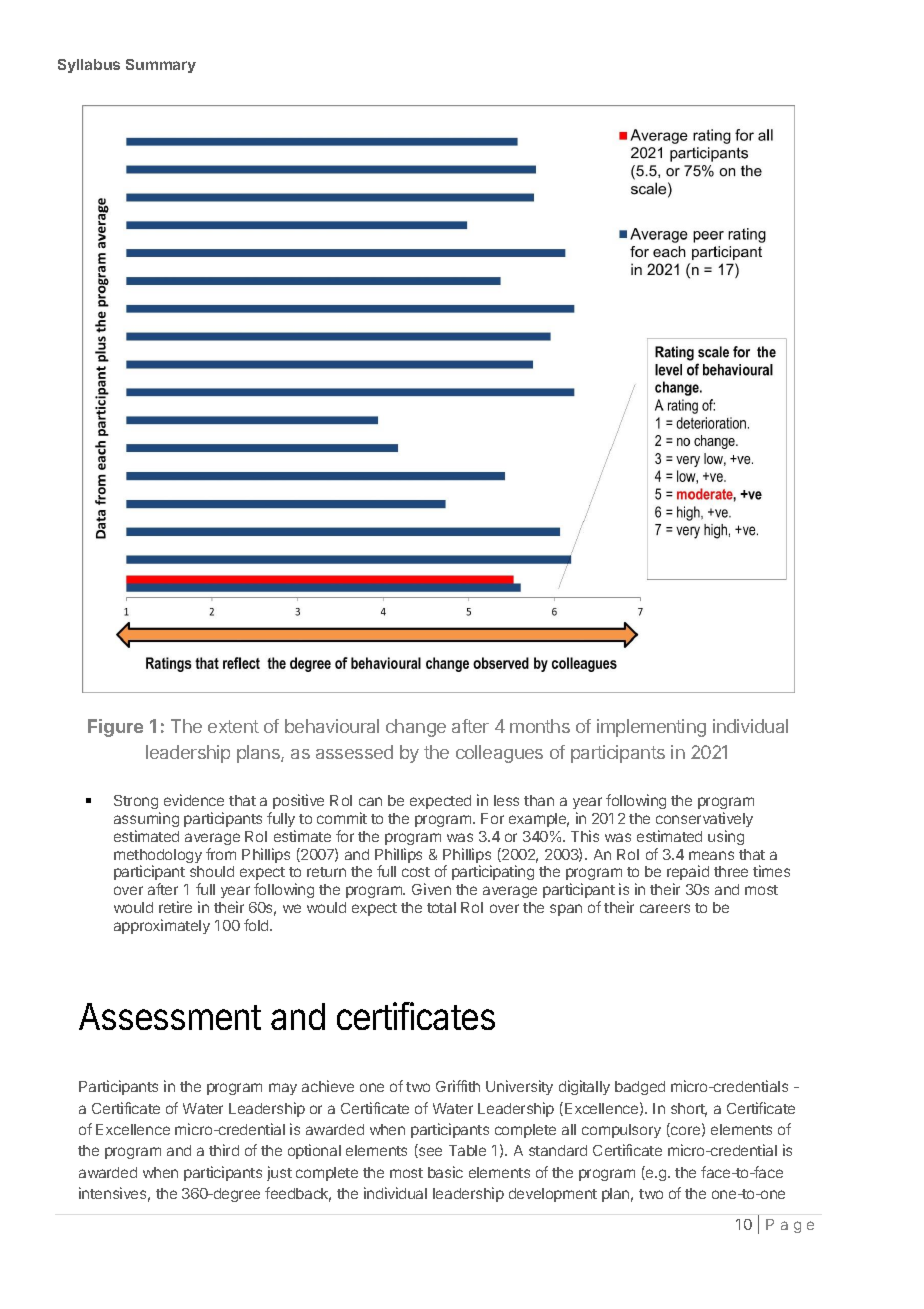 The height and width of the screenshot is (1309, 924). Describe the element at coordinates (194, 800) in the screenshot. I see `evidence` at that location.
